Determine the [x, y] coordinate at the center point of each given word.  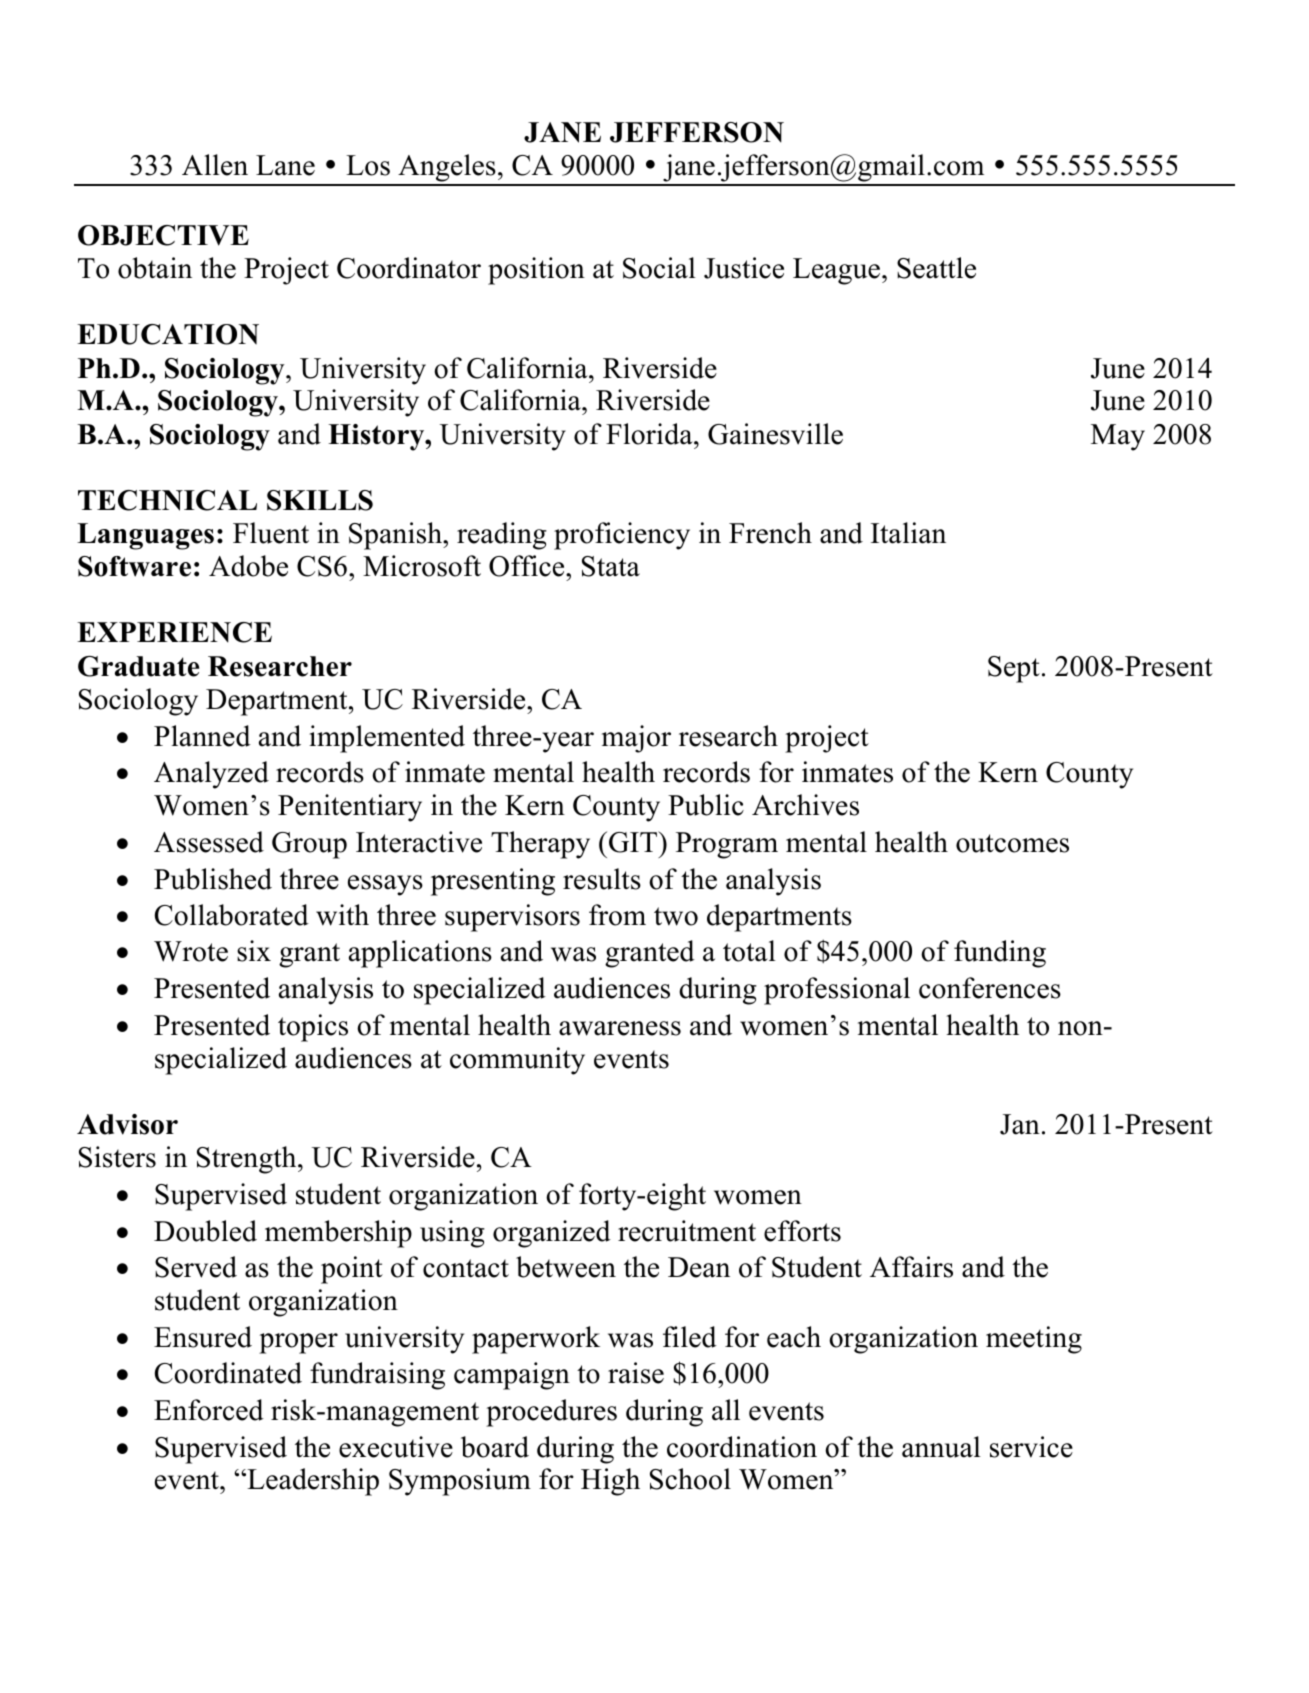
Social [659, 268]
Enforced [209, 1410]
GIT [634, 842]
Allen [215, 165]
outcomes [1012, 843]
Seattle [936, 268]
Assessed [209, 842]
